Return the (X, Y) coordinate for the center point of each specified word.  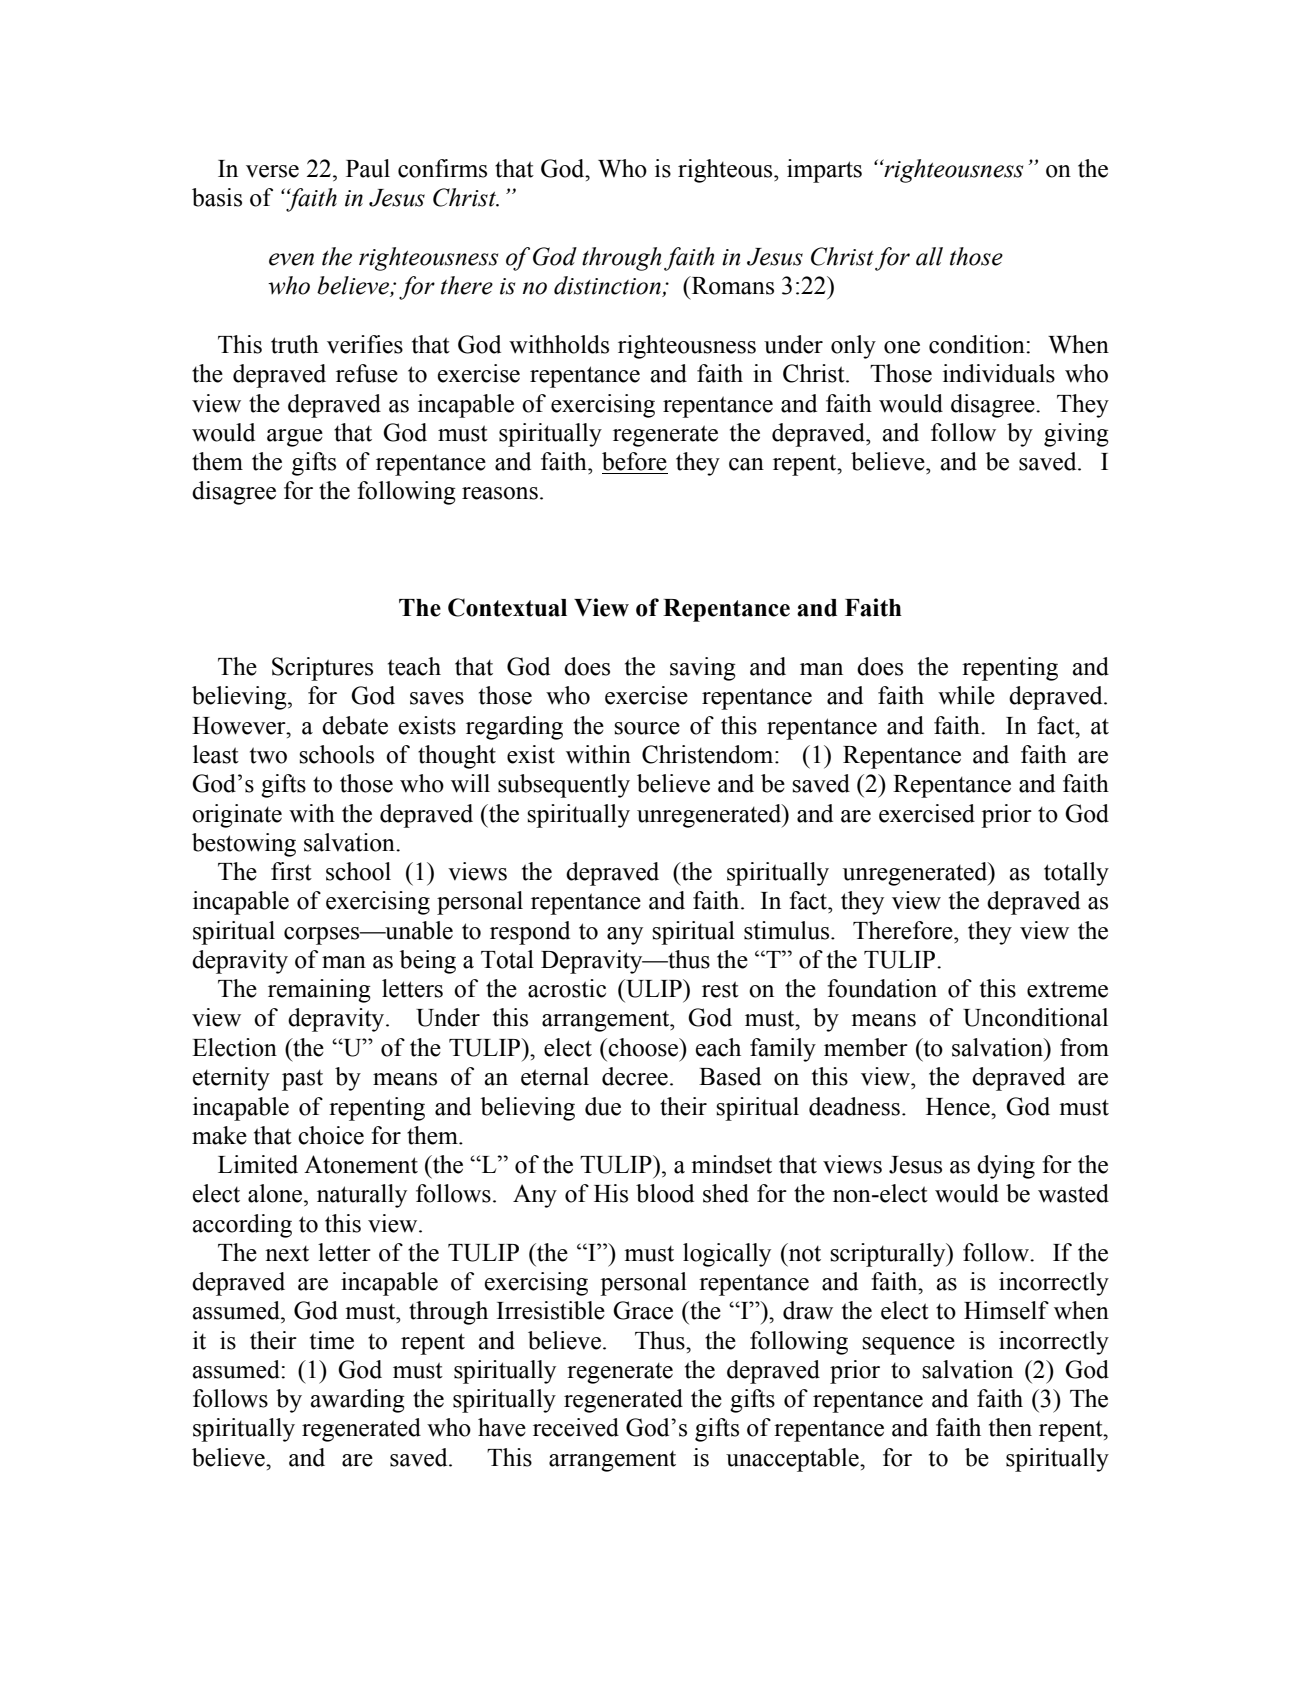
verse (272, 171)
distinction (608, 286)
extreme (1067, 989)
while (966, 695)
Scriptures (322, 669)
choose (643, 1047)
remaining (319, 991)
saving (703, 669)
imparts (824, 171)
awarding (357, 1401)
